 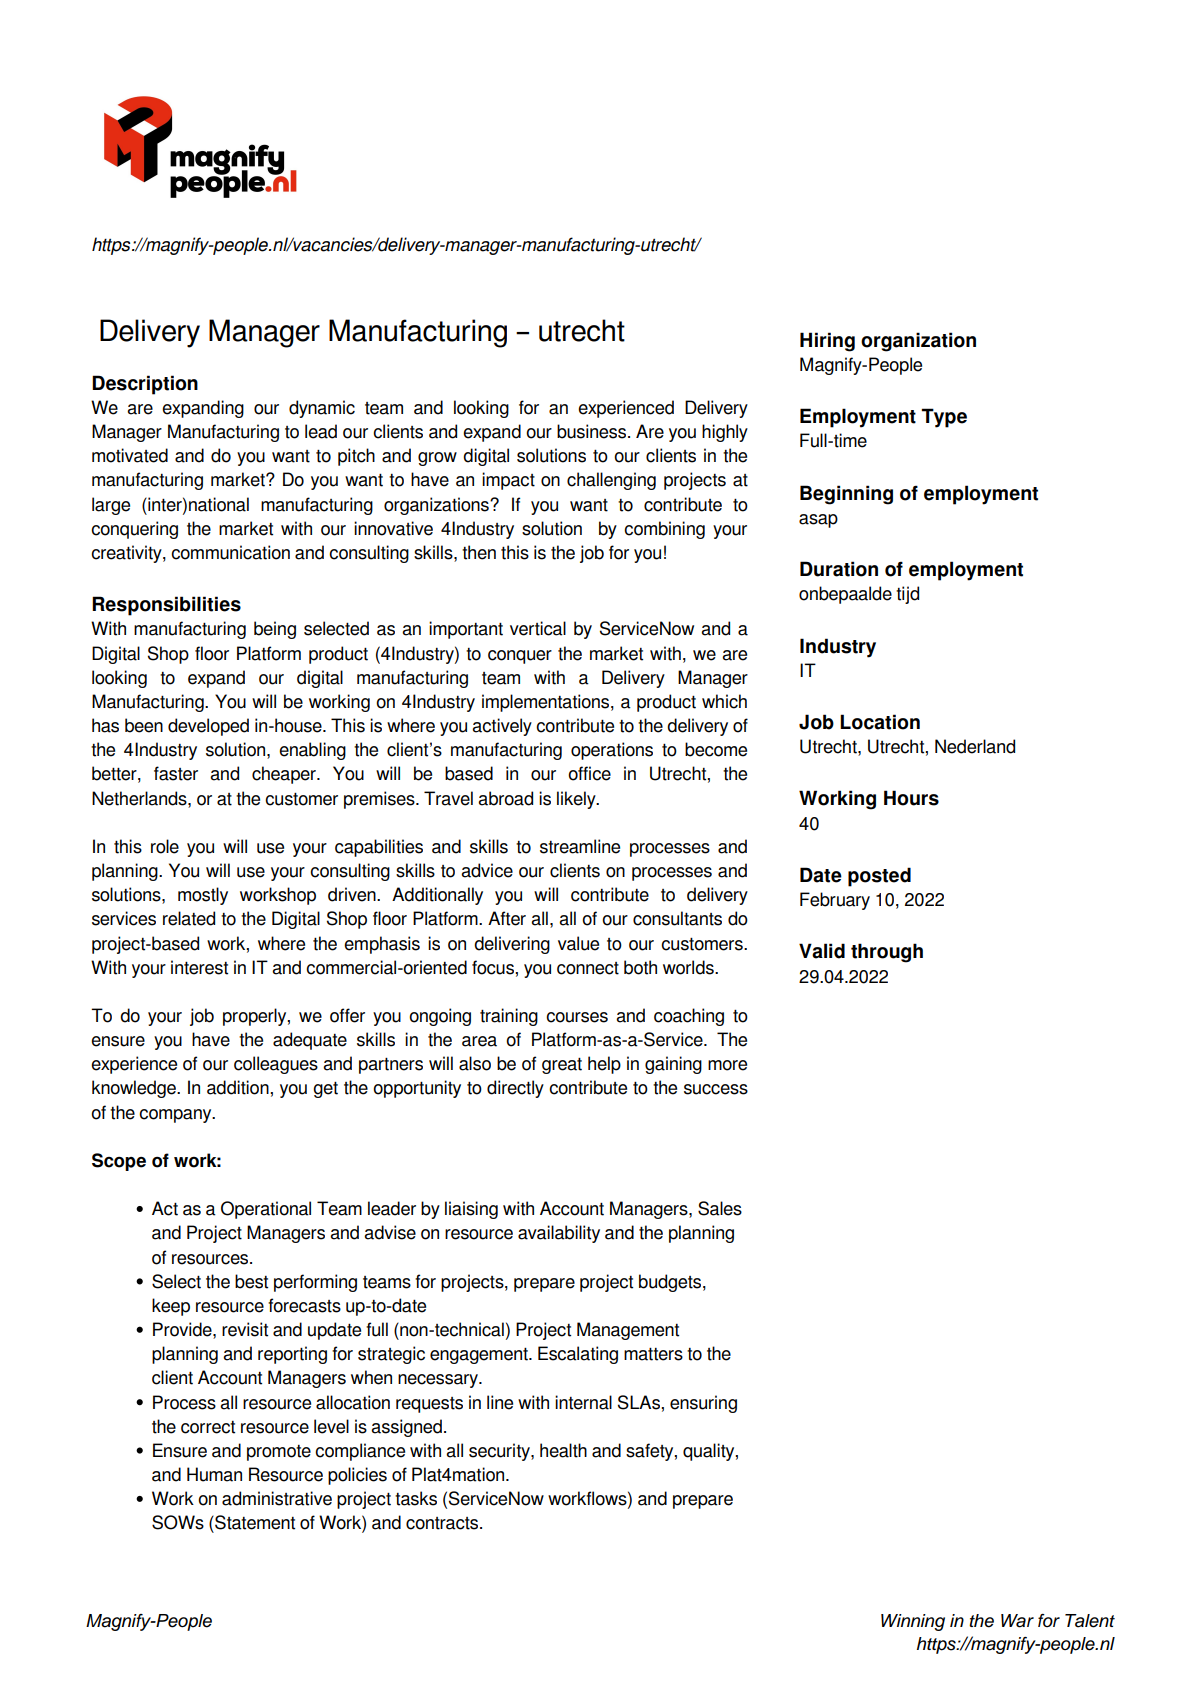 I want to click on office, so click(x=589, y=773).
